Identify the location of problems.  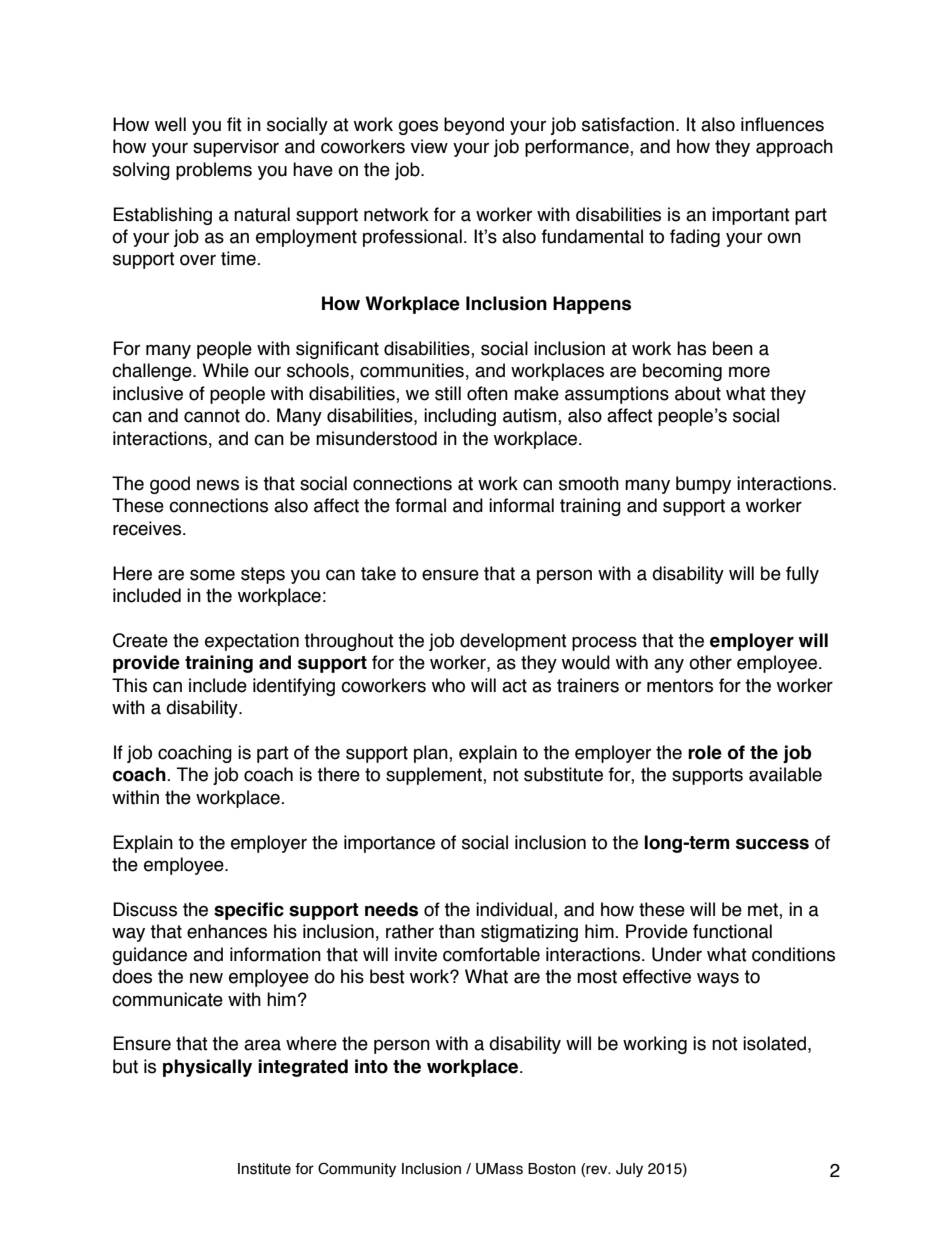
(214, 171).
